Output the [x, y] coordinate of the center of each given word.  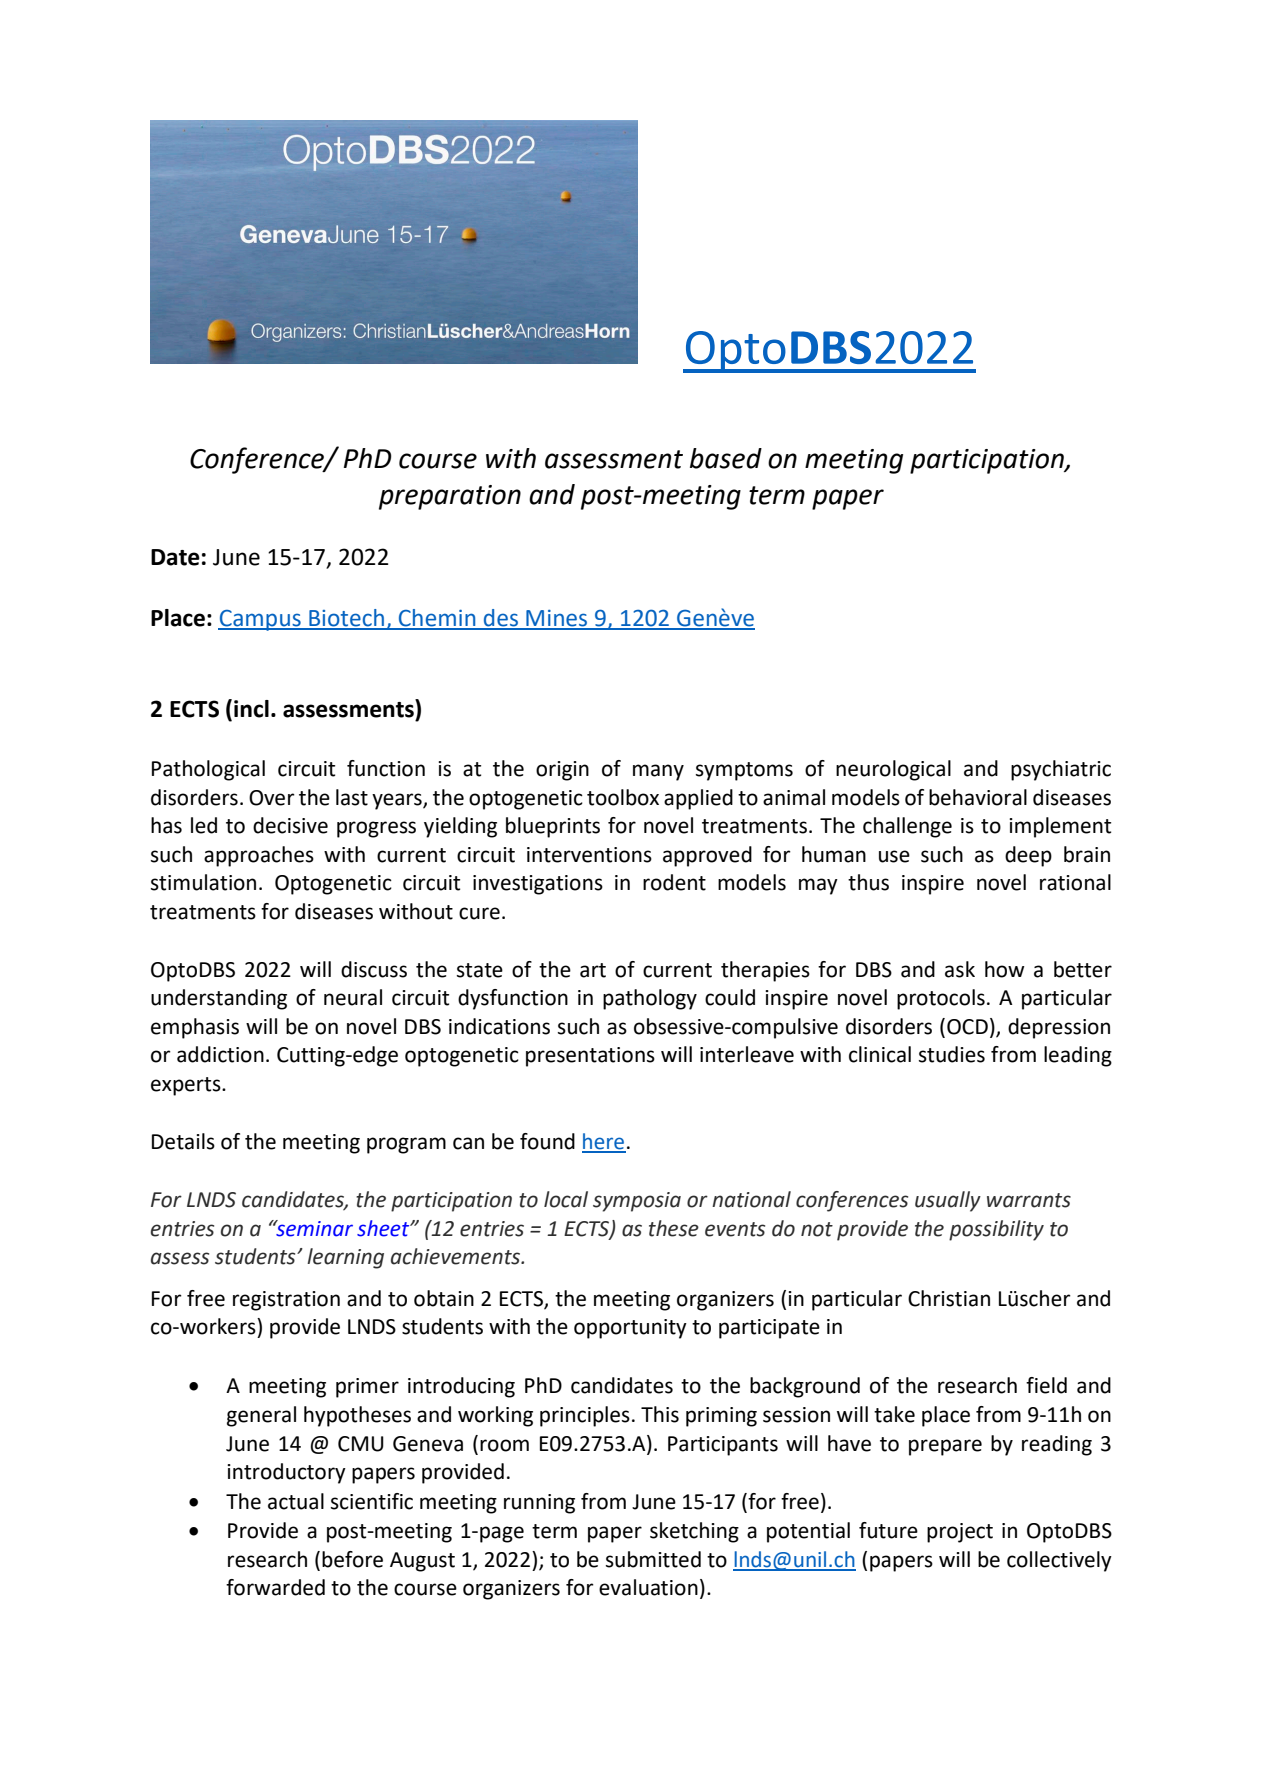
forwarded [275, 1587]
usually [948, 1201]
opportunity [630, 1329]
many [658, 772]
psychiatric [1061, 770]
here [604, 1142]
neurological [893, 770]
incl [251, 709]
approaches [259, 856]
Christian [949, 1298]
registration [286, 1301]
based [726, 458]
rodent [674, 882]
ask [960, 969]
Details [183, 1141]
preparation [450, 497]
